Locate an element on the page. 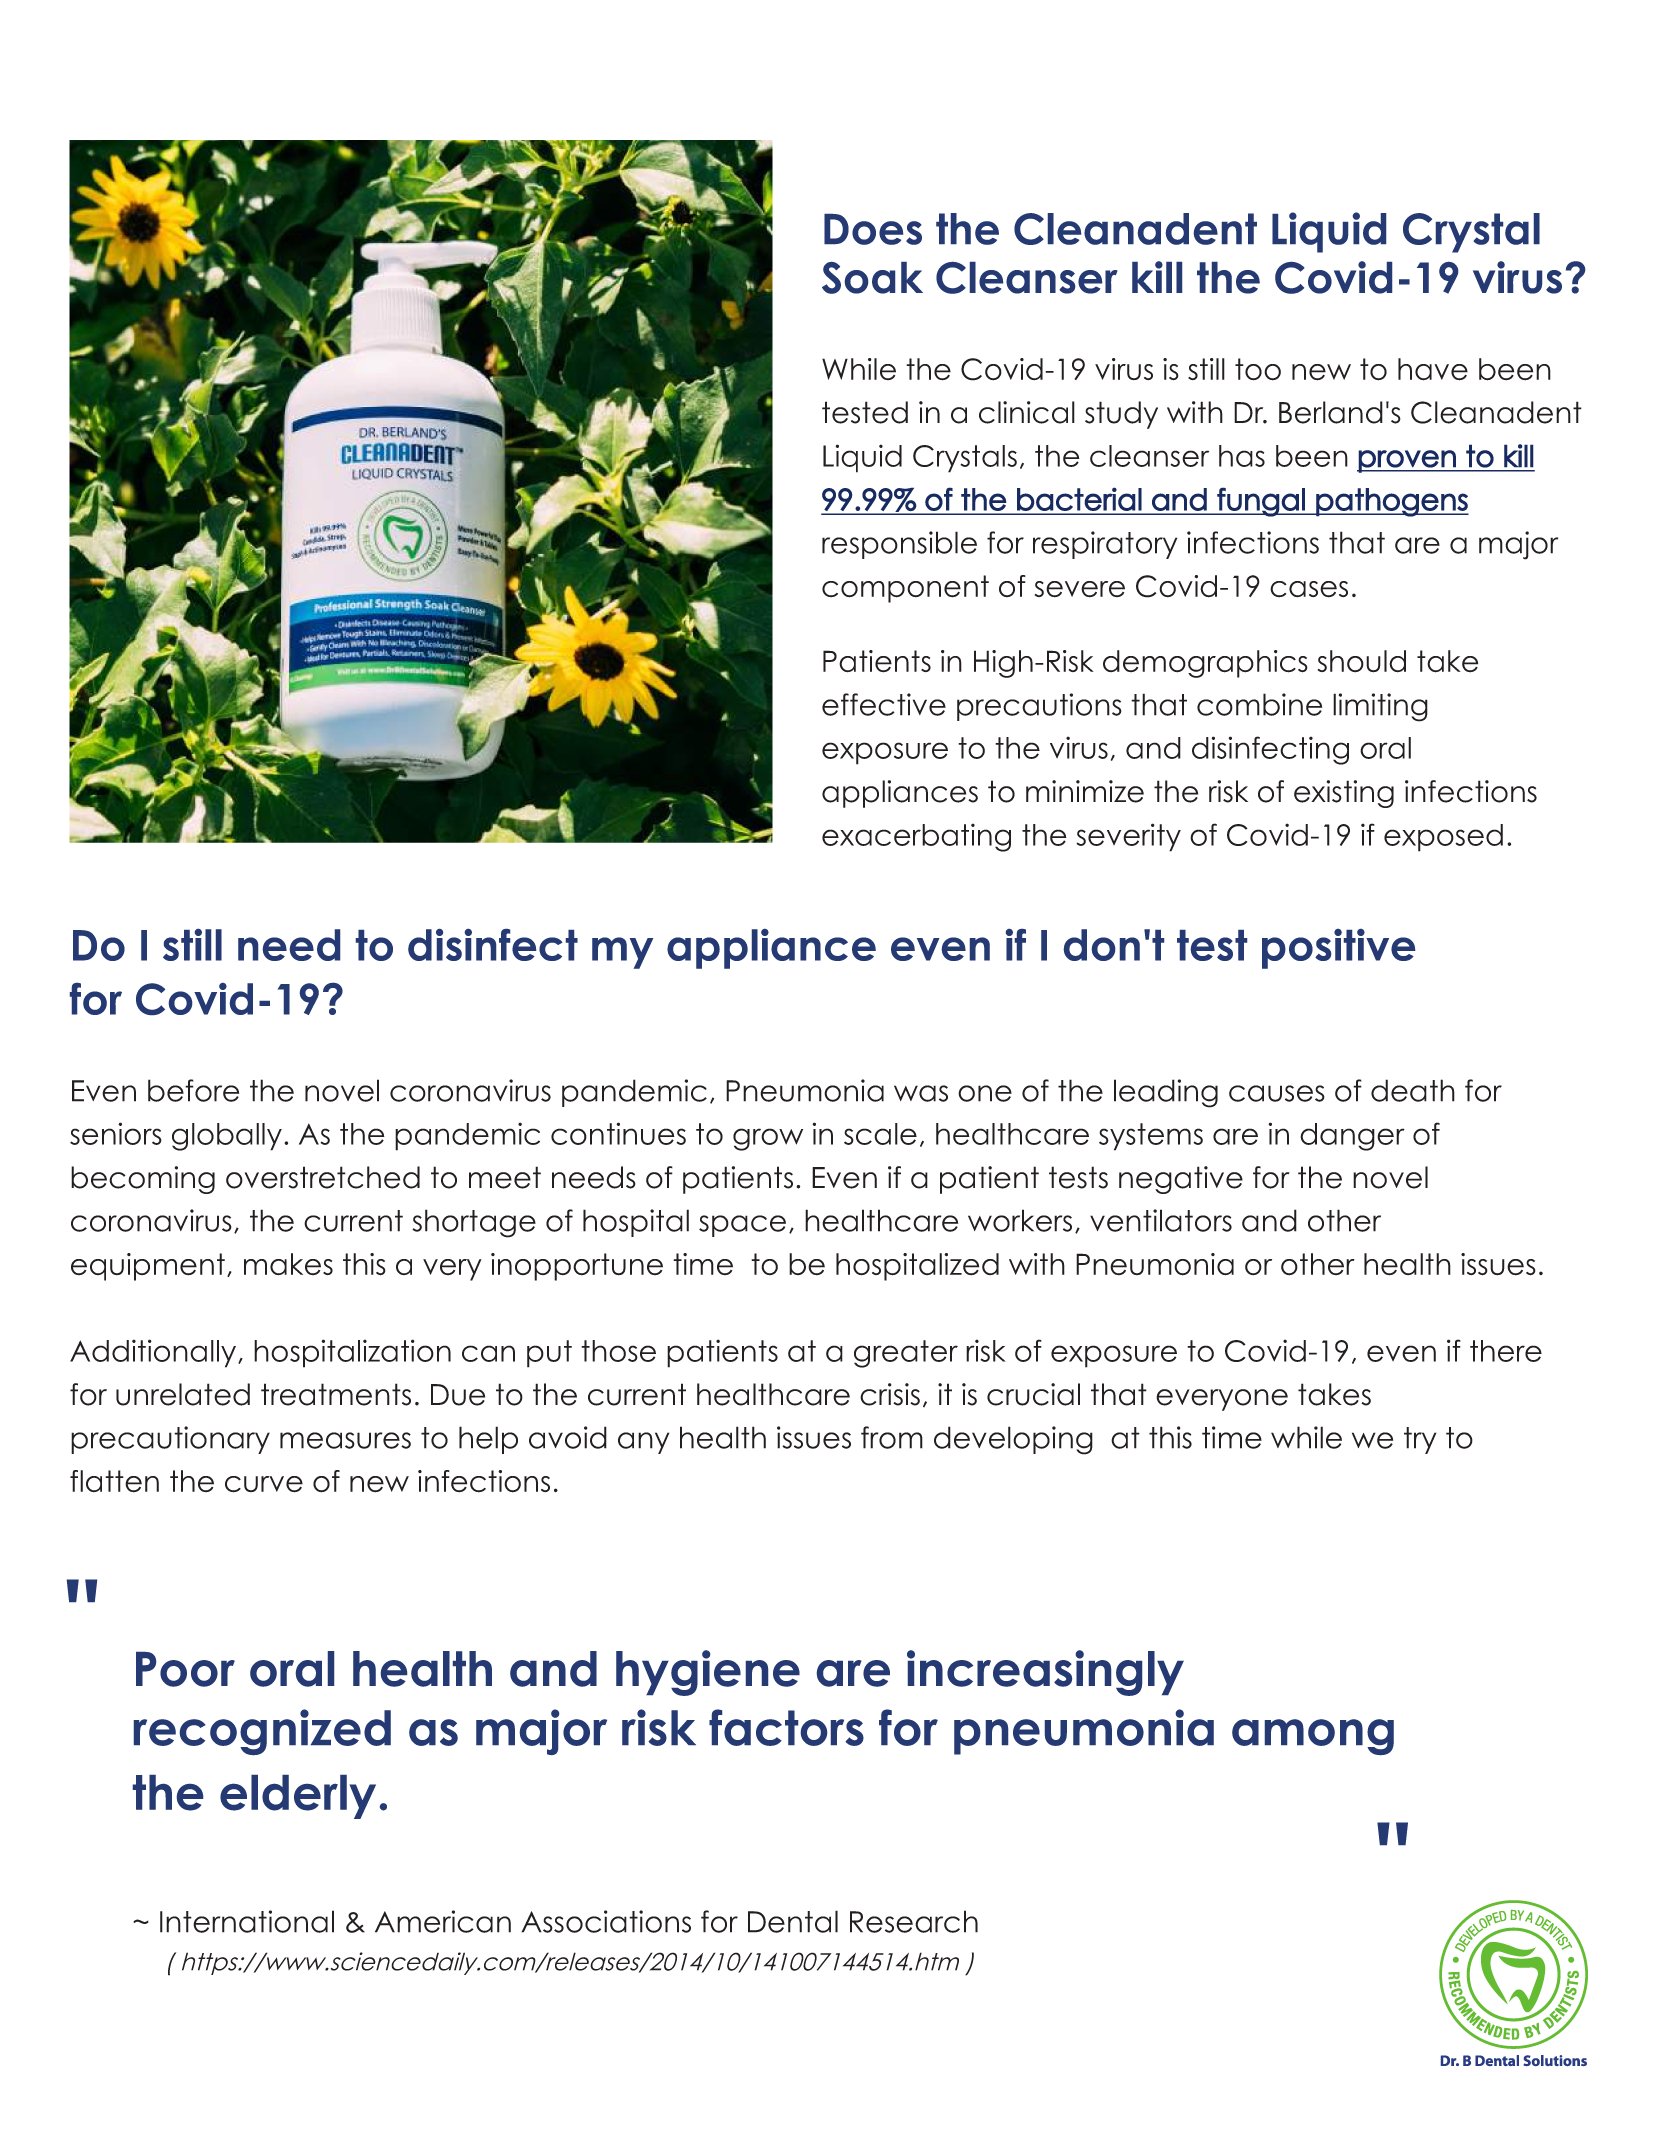 The image size is (1667, 2143). before is located at coordinates (193, 1090).
